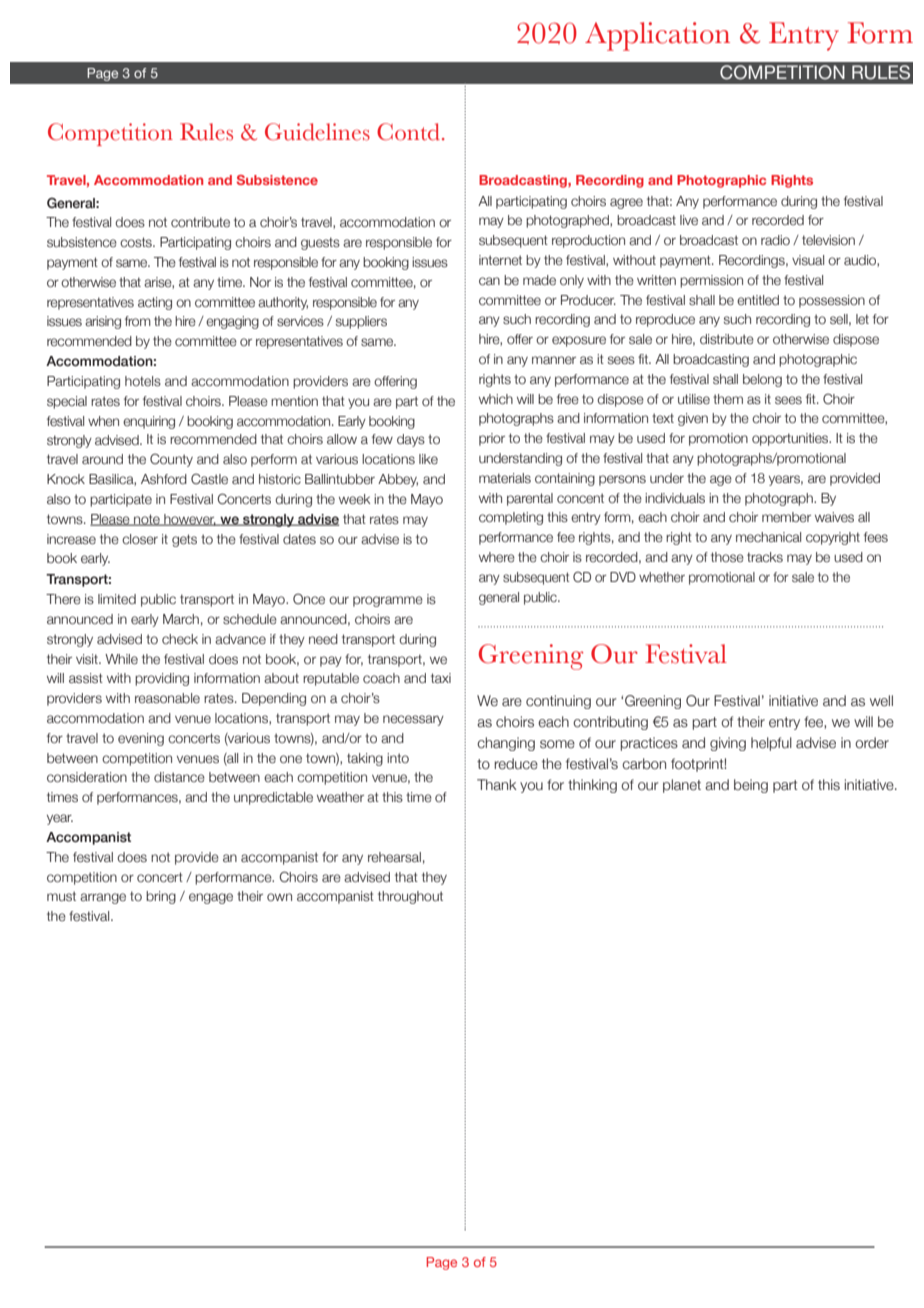 The image size is (924, 1308). What do you see at coordinates (408, 132) in the screenshot?
I see `Contd` at bounding box center [408, 132].
